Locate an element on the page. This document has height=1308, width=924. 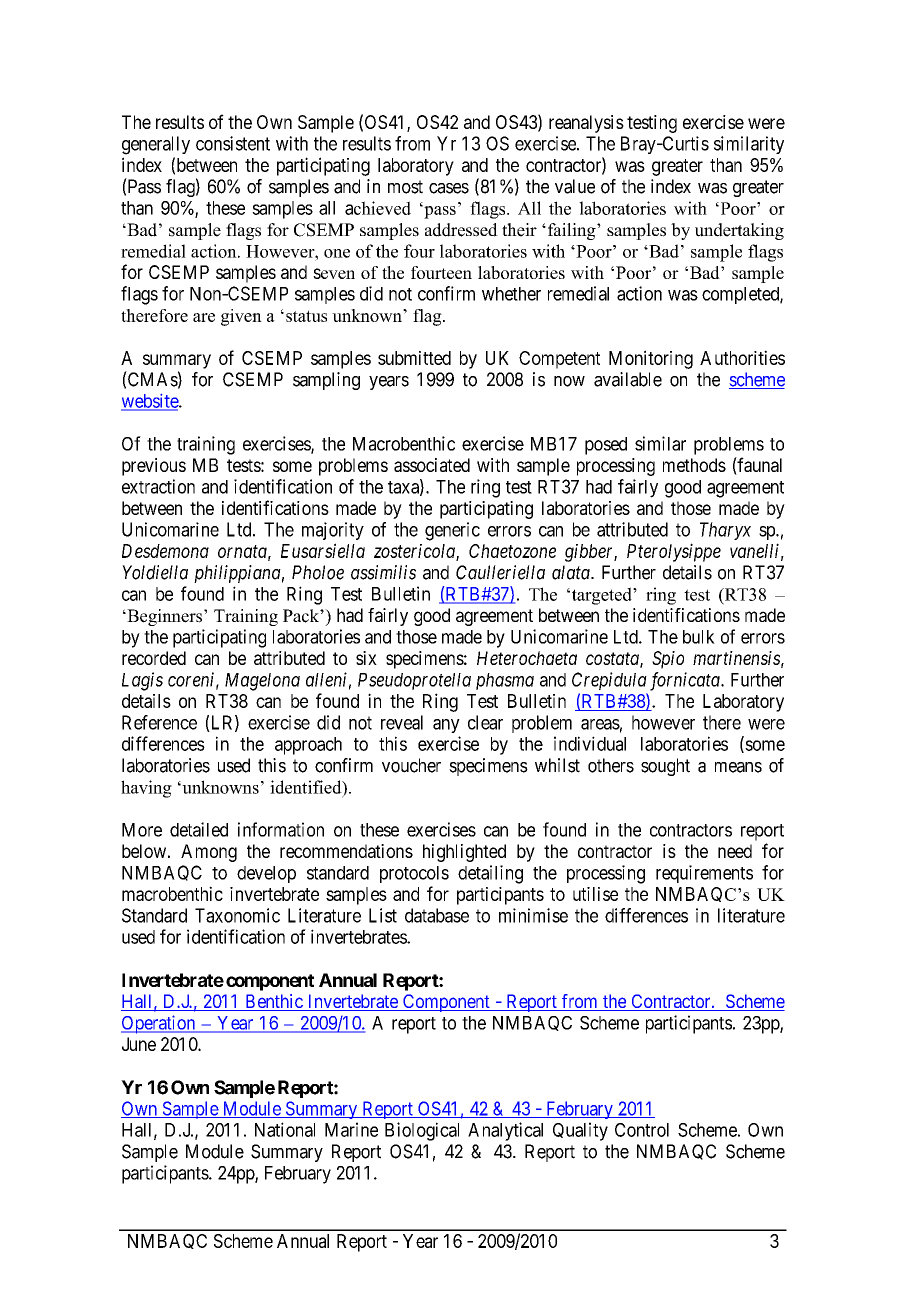
highlighted is located at coordinates (464, 853).
